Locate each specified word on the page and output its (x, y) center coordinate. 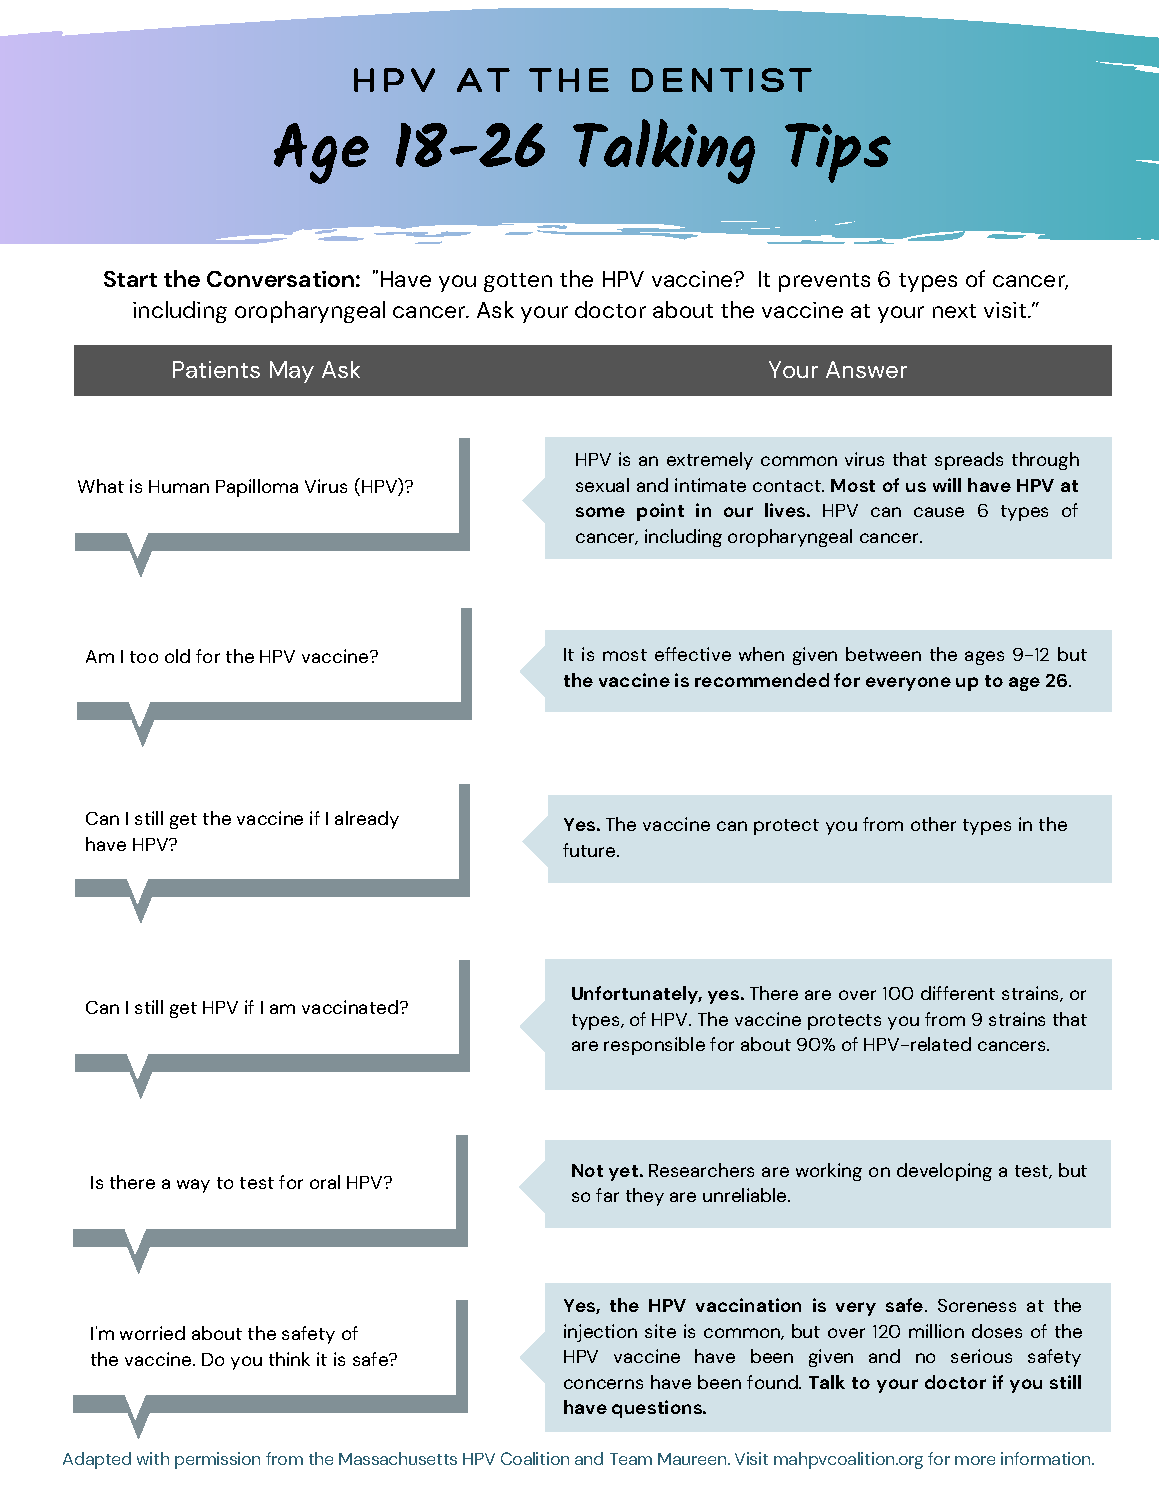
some (600, 512)
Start (130, 279)
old (177, 656)
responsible (654, 1046)
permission (217, 1460)
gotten (518, 282)
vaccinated (350, 1007)
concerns (603, 1384)
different (958, 993)
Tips (838, 153)
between (883, 654)
